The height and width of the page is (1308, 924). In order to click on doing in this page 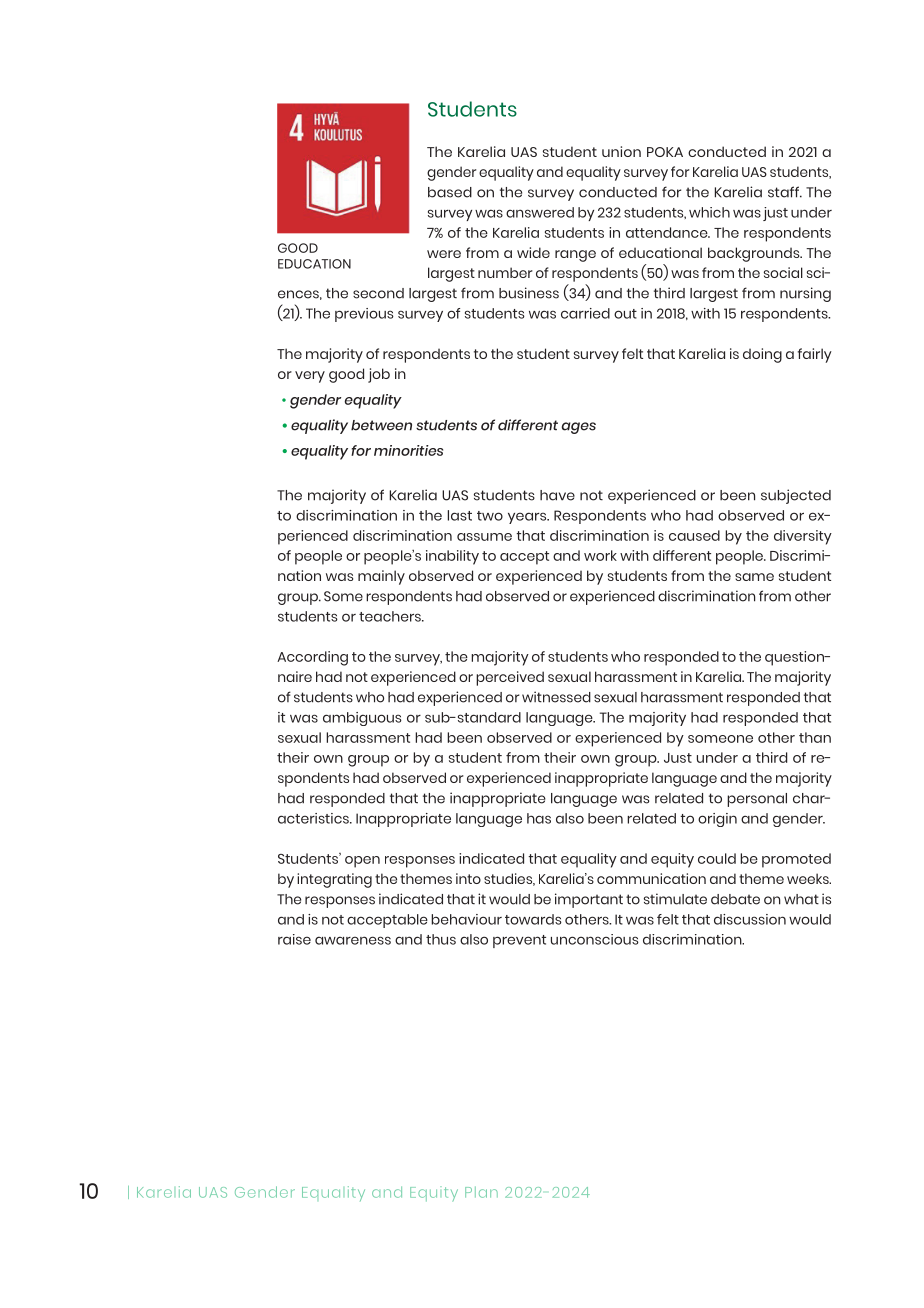, I will do `click(762, 355)`.
